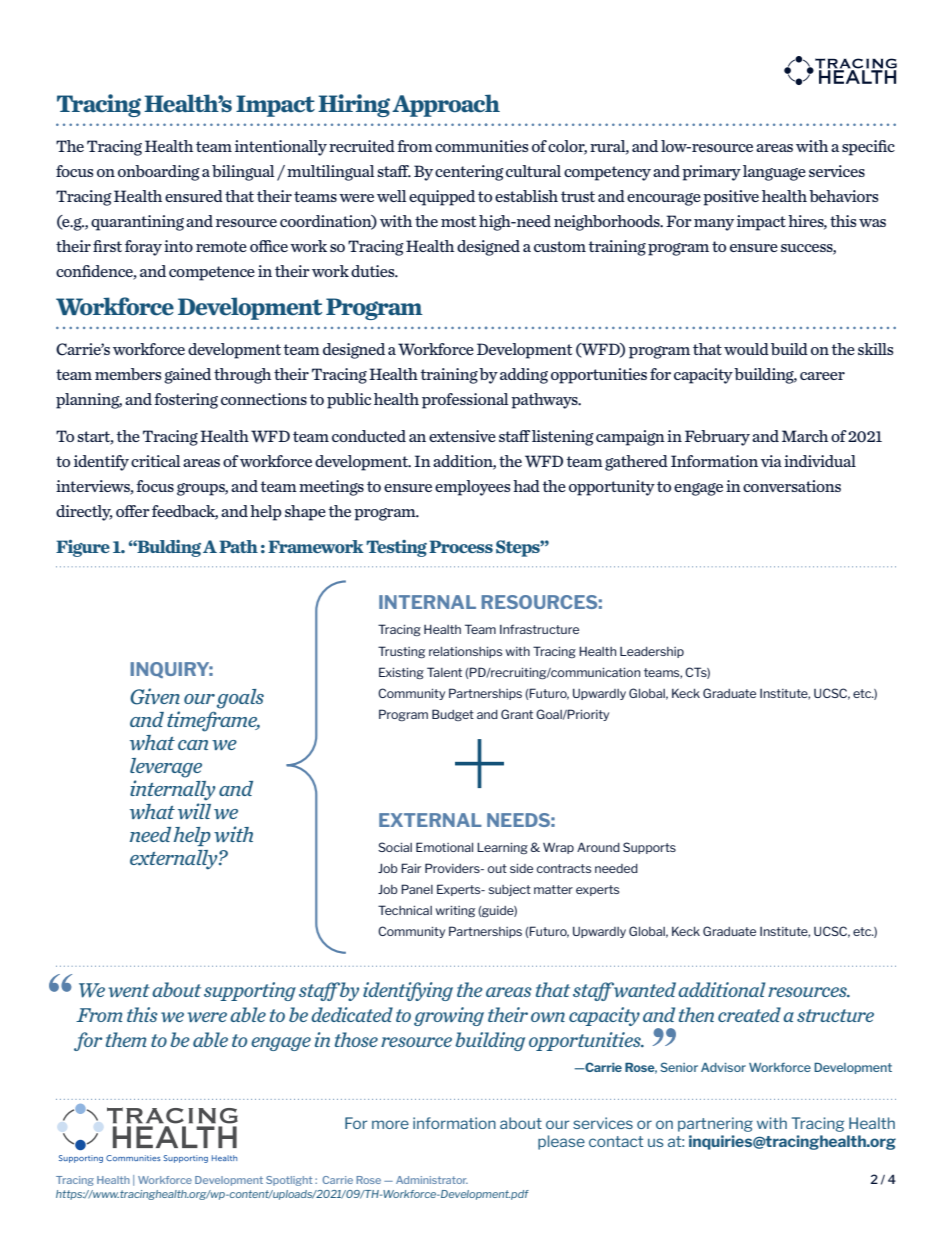 The width and height of the image is (952, 1233). What do you see at coordinates (473, 488) in the image?
I see `employees` at bounding box center [473, 488].
